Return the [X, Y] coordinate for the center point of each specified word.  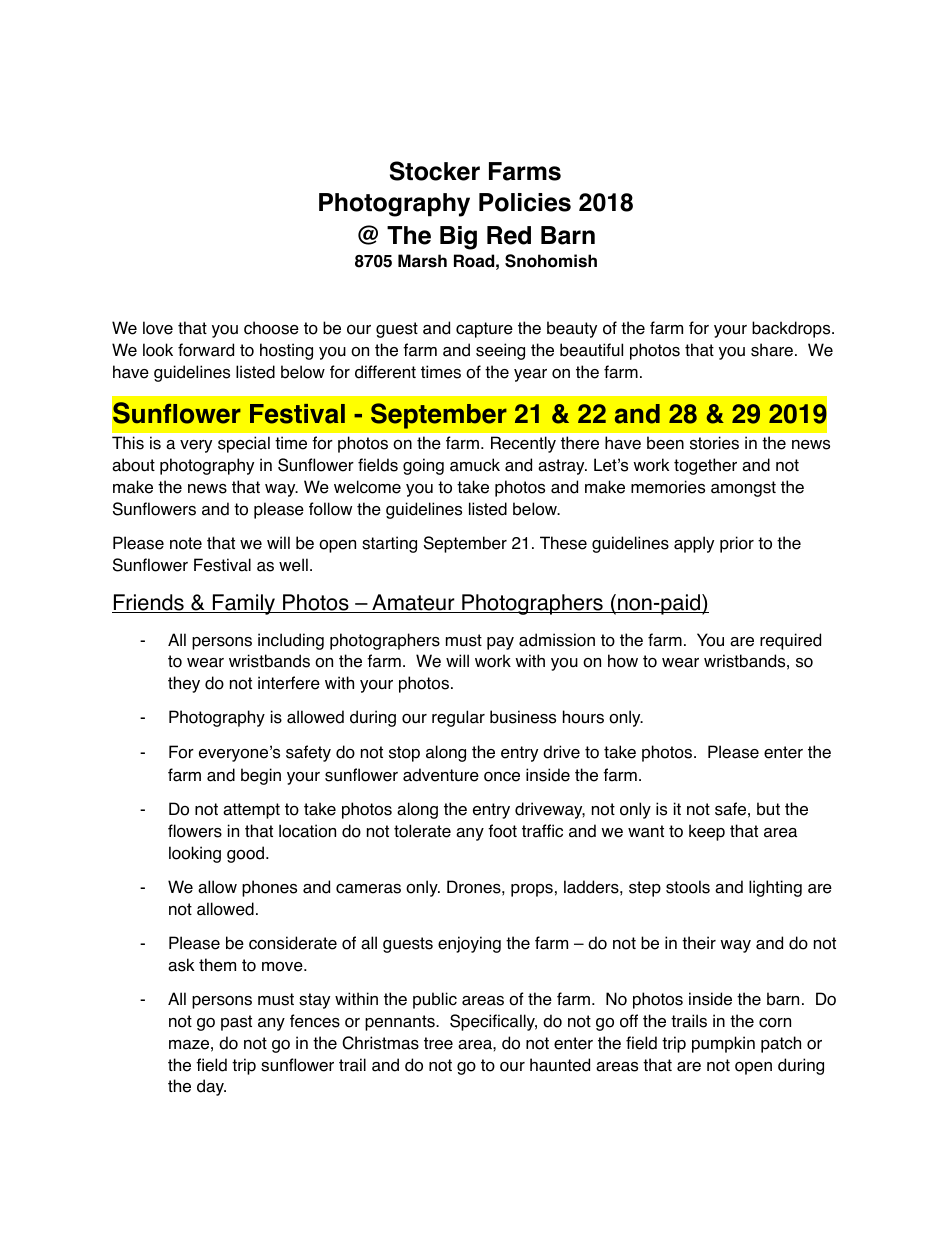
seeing [500, 351]
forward [206, 350]
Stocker [435, 171]
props [532, 890]
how [623, 661]
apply [694, 544]
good [245, 854]
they [184, 684]
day [211, 1087]
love [158, 328]
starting [389, 544]
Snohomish [551, 261]
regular [458, 718]
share [772, 350]
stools [688, 887]
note [186, 543]
